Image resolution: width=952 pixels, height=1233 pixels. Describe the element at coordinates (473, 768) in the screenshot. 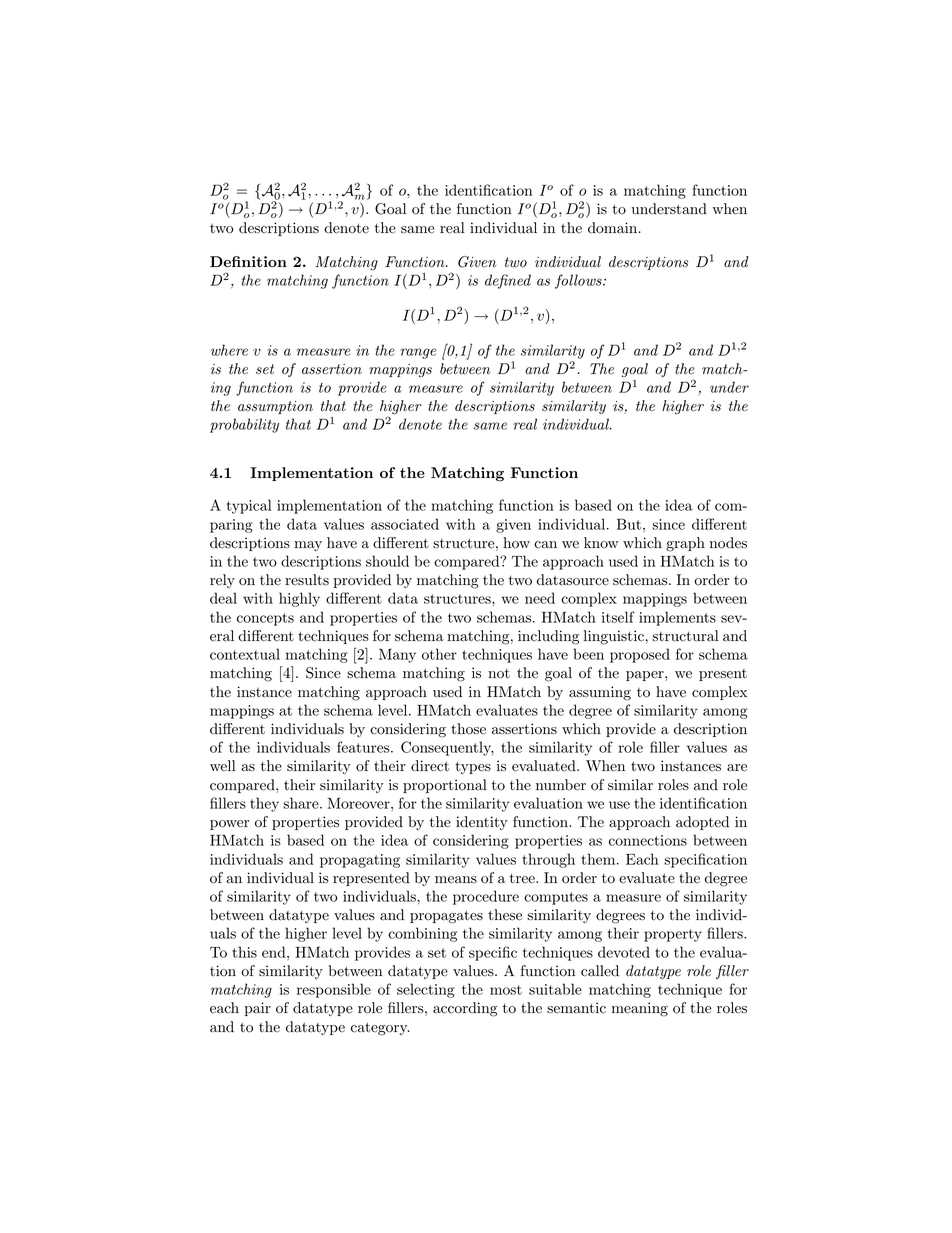

I see `types` at that location.
